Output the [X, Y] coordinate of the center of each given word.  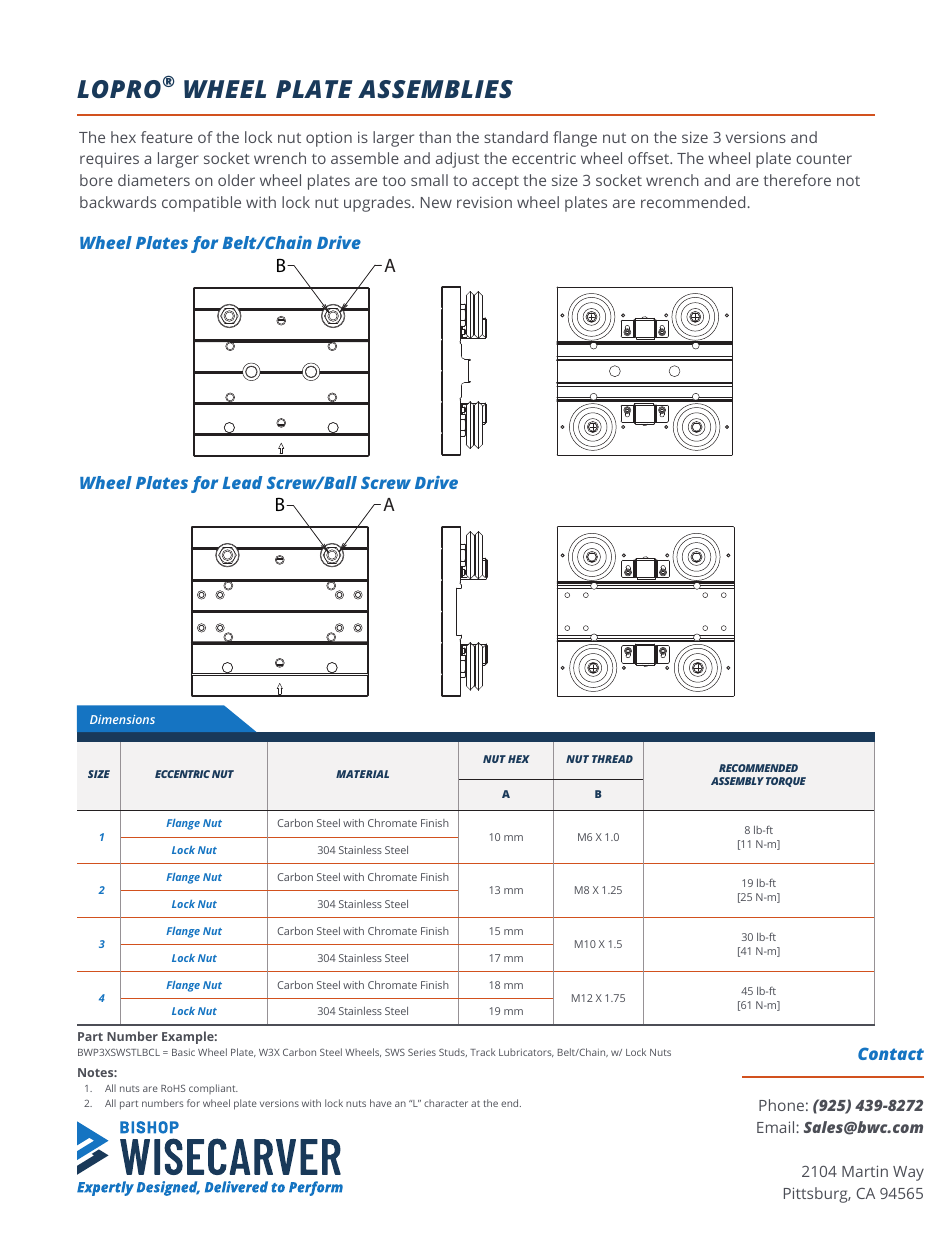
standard [516, 137]
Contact [891, 1053]
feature [167, 137]
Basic [183, 1052]
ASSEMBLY [737, 781]
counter [824, 159]
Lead [242, 482]
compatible [201, 204]
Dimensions [122, 719]
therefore [797, 180]
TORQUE [786, 782]
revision [484, 202]
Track [483, 1052]
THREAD [612, 759]
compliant [213, 1089]
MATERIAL [362, 774]
